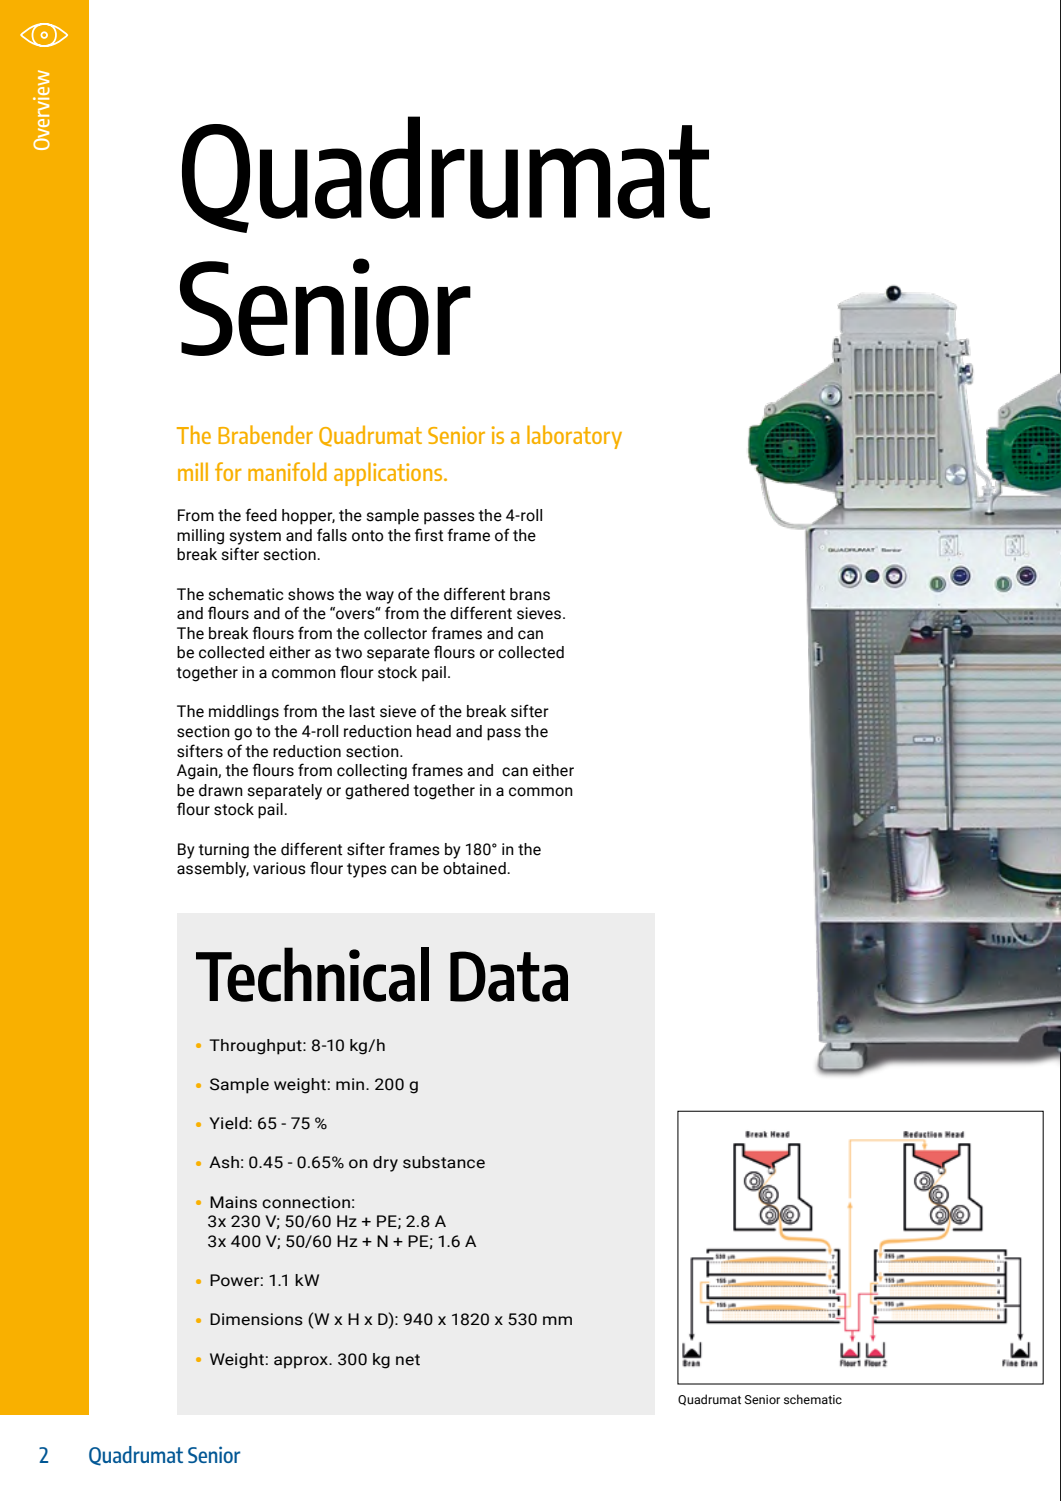  I want to click on substance, so click(444, 1162).
